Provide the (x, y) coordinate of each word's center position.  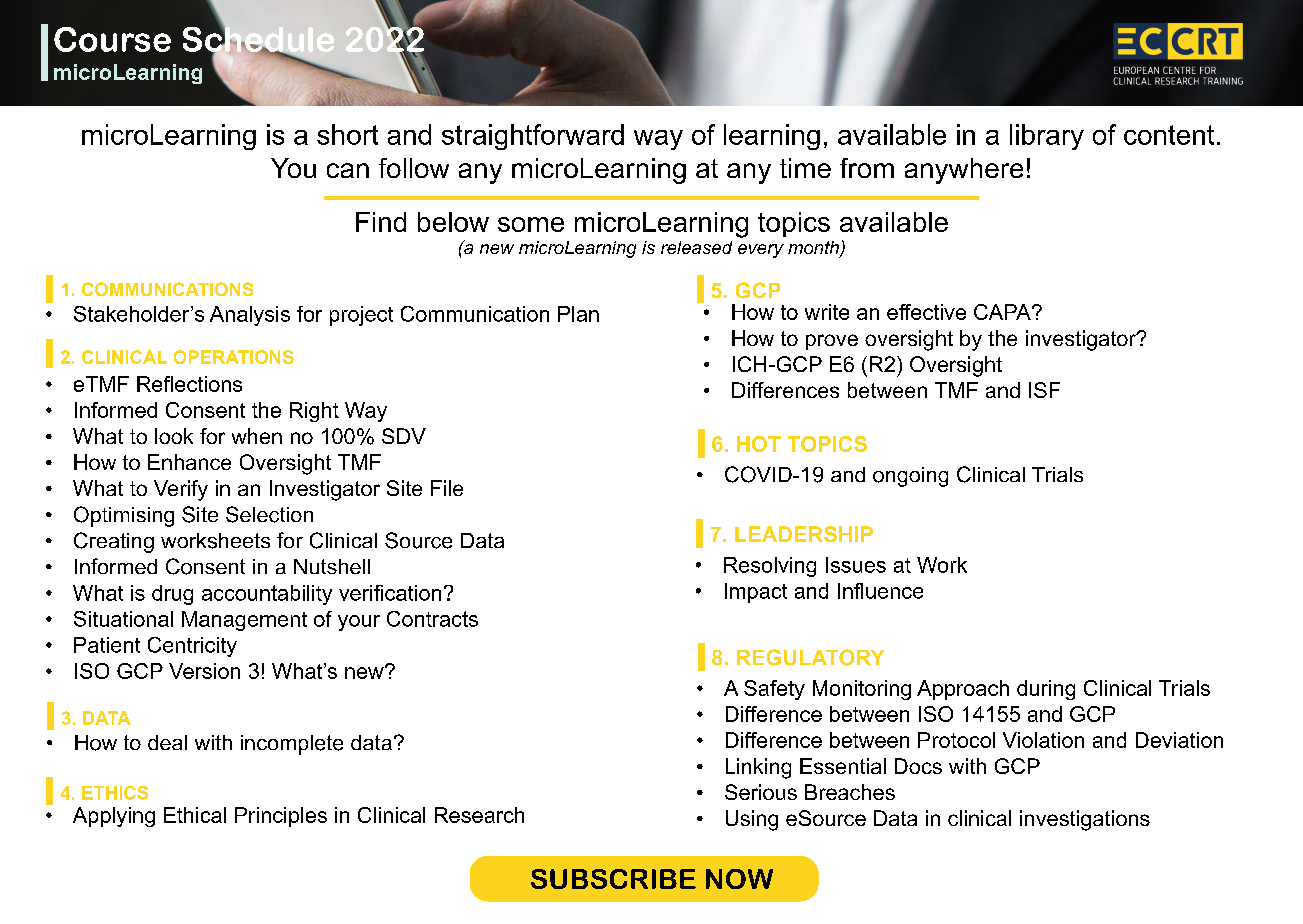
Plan (578, 314)
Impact (756, 593)
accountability (267, 595)
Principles (281, 817)
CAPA (1003, 312)
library (1047, 137)
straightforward (533, 137)
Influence (880, 591)
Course (112, 39)
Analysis (250, 316)
